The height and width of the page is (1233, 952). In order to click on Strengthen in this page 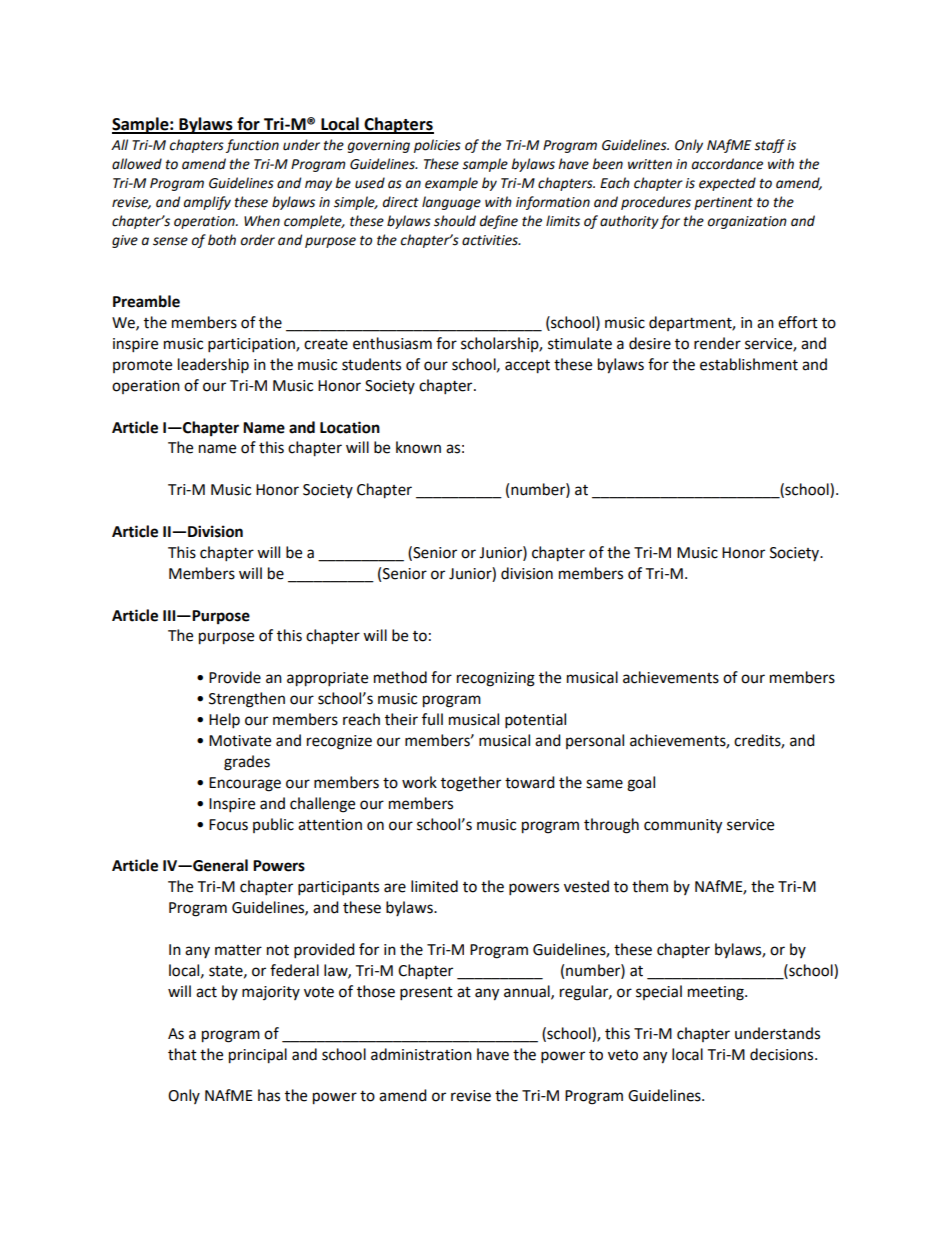, I will do `click(247, 700)`.
